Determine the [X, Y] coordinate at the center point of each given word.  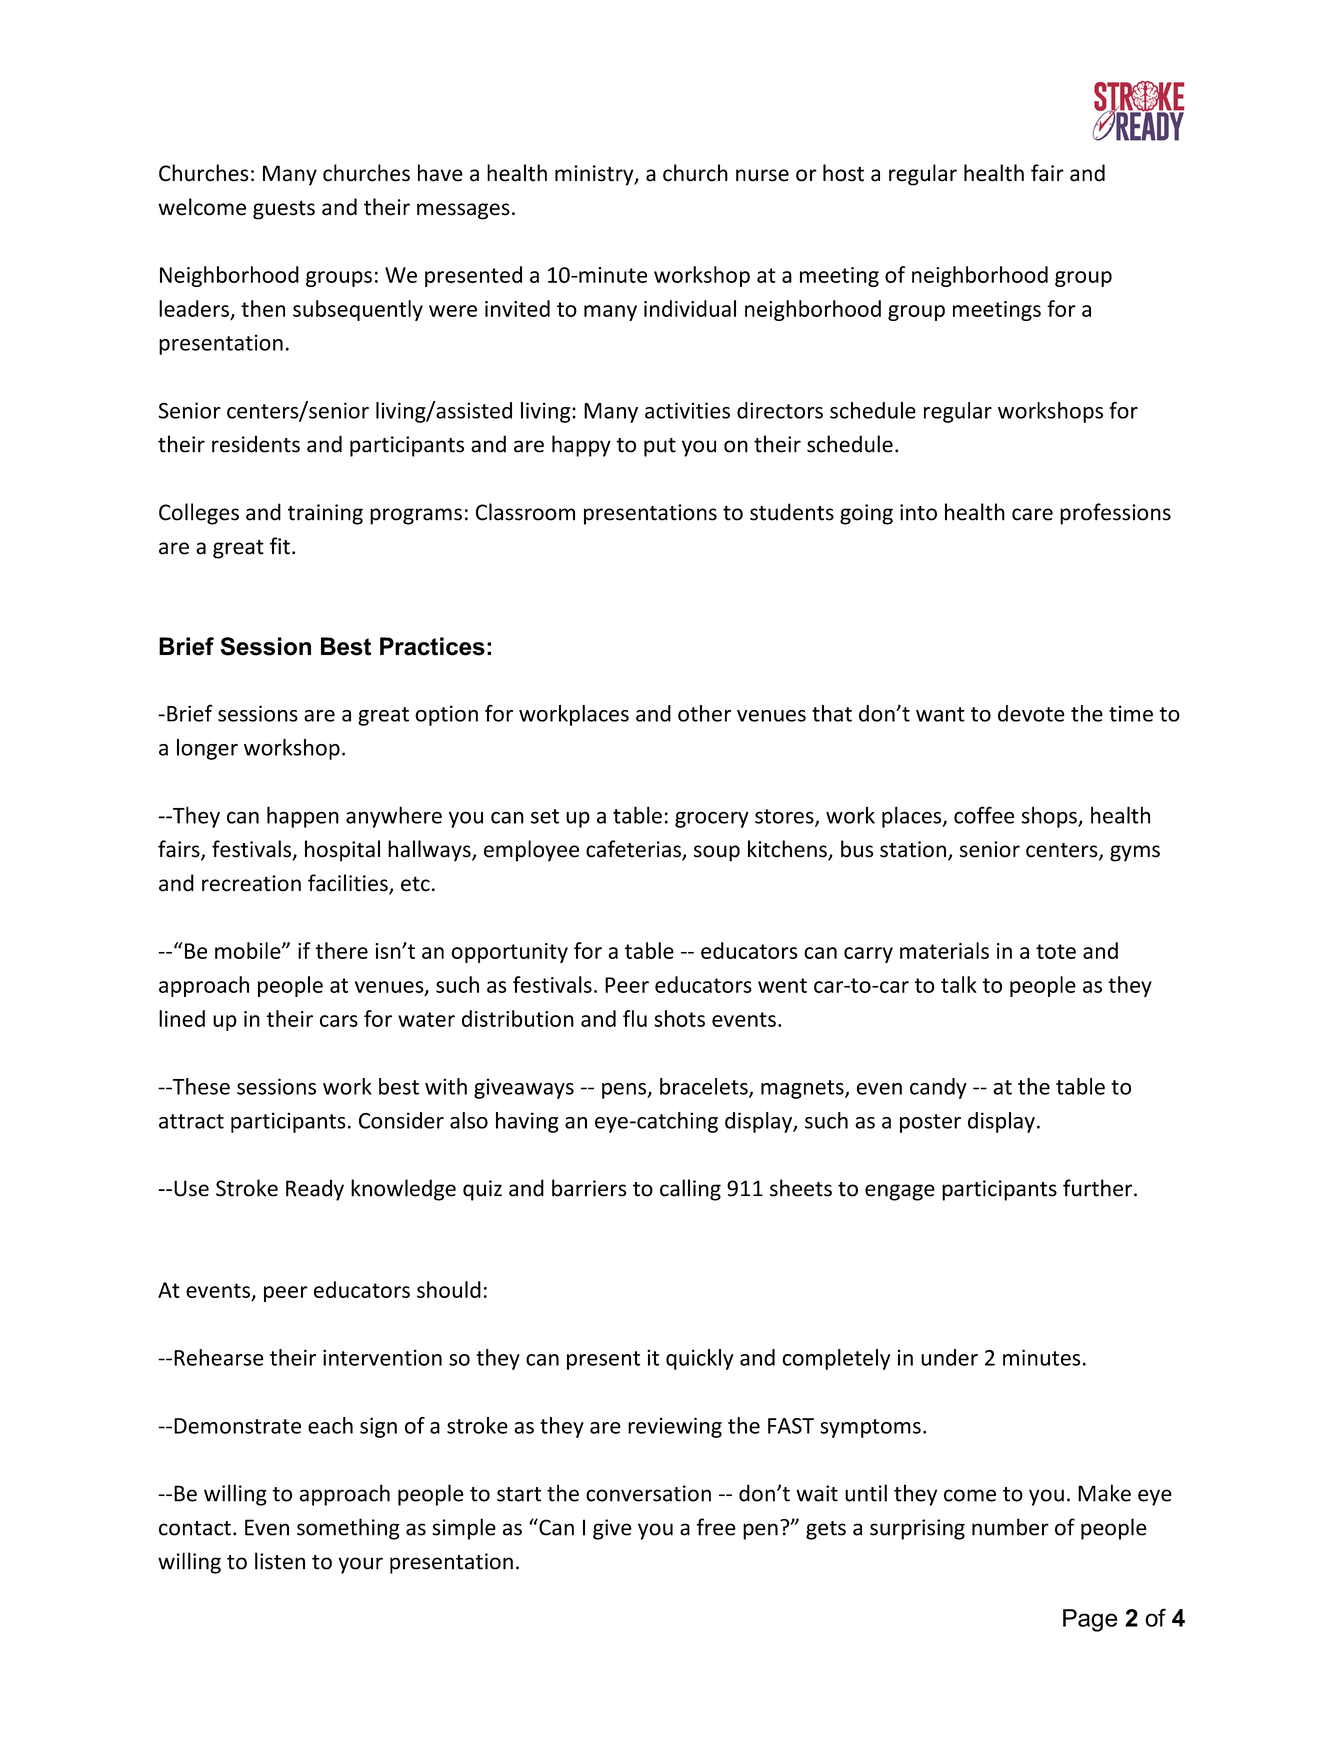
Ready [315, 1190]
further [1099, 1188]
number [1010, 1527]
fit [280, 546]
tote [1056, 951]
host [843, 173]
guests [284, 210]
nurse [762, 175]
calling [690, 1190]
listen [280, 1561]
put [660, 447]
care [1032, 514]
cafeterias [634, 850]
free [716, 1527]
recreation [251, 883]
